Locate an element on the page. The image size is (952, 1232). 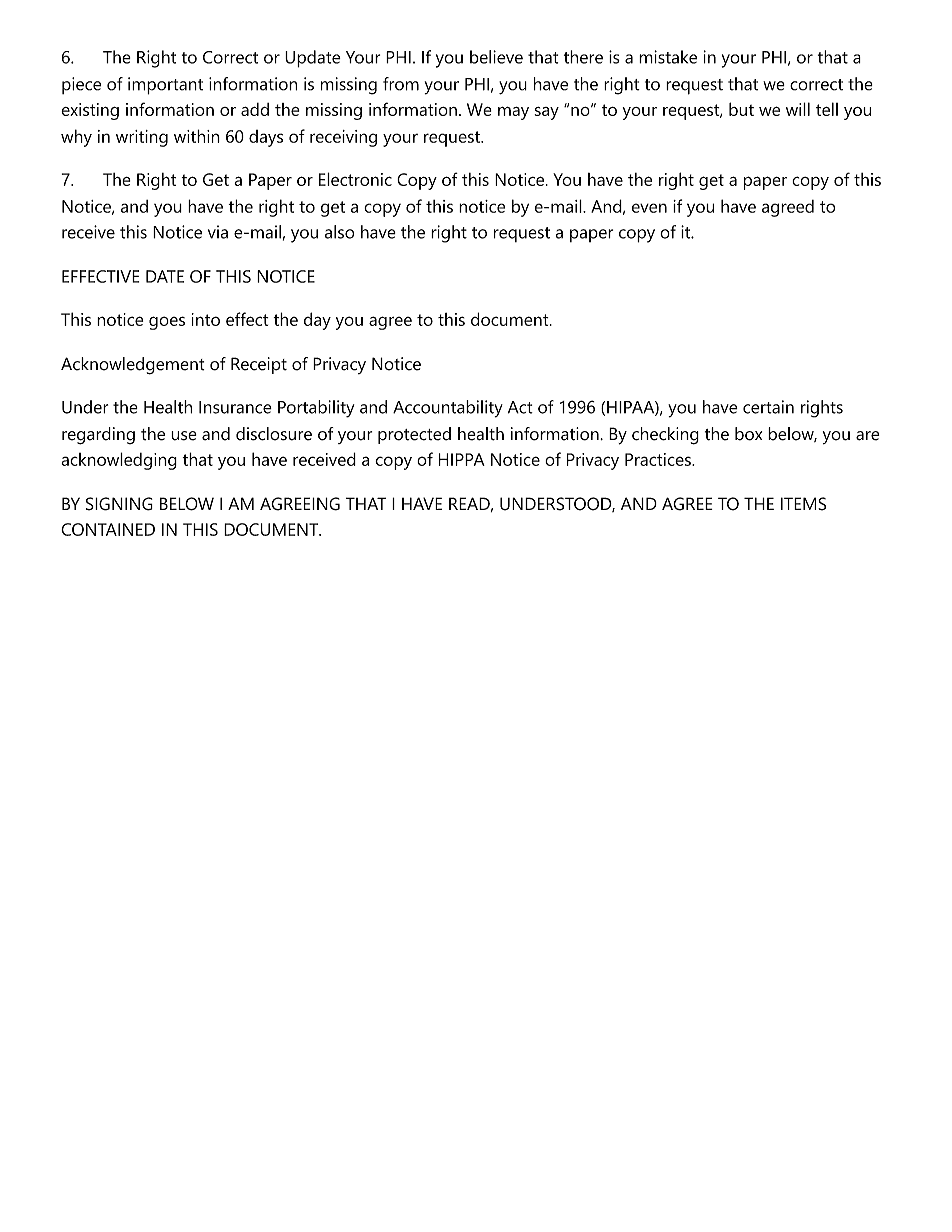
Insurance is located at coordinates (235, 407).
